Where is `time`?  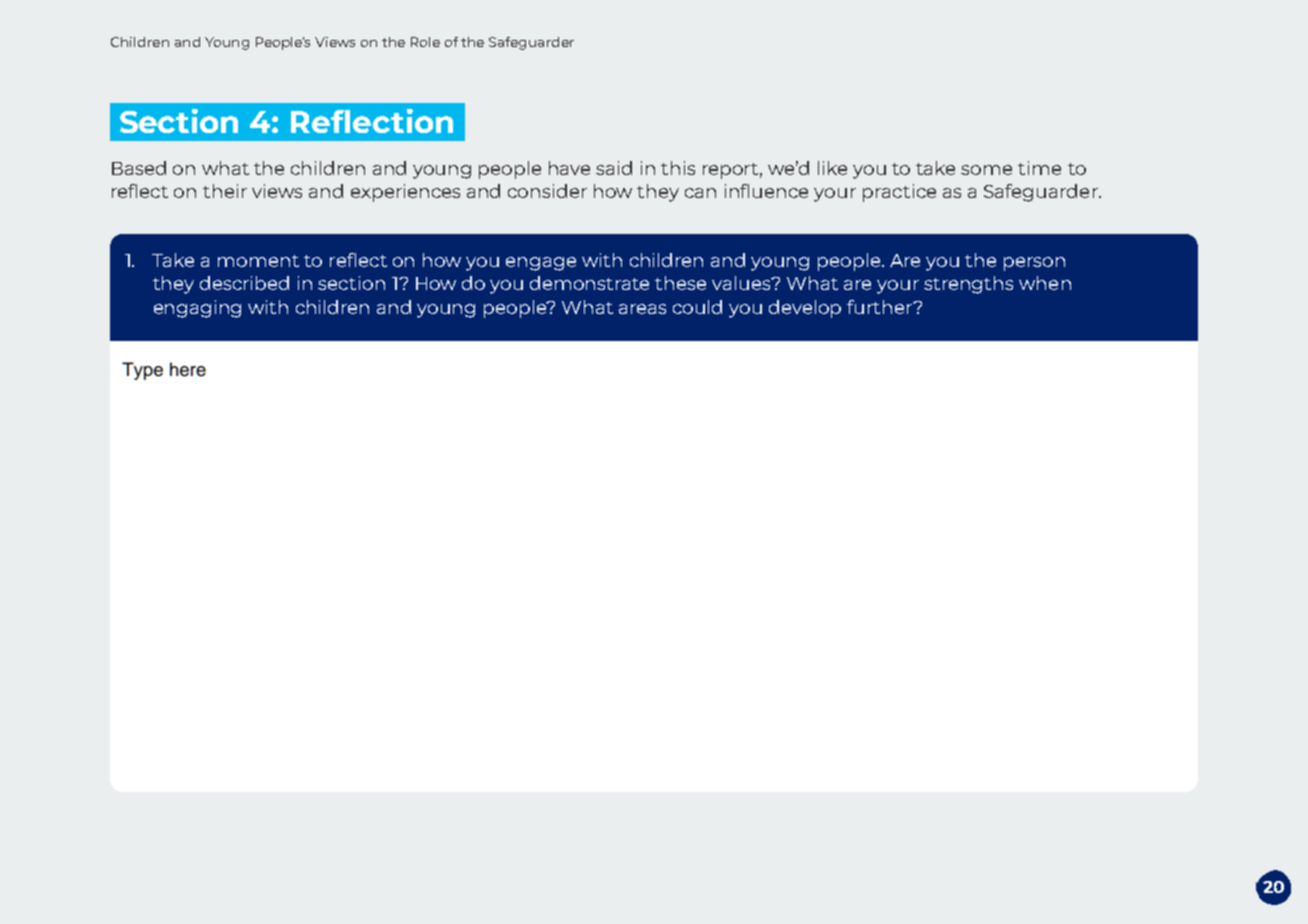 time is located at coordinates (1039, 168).
